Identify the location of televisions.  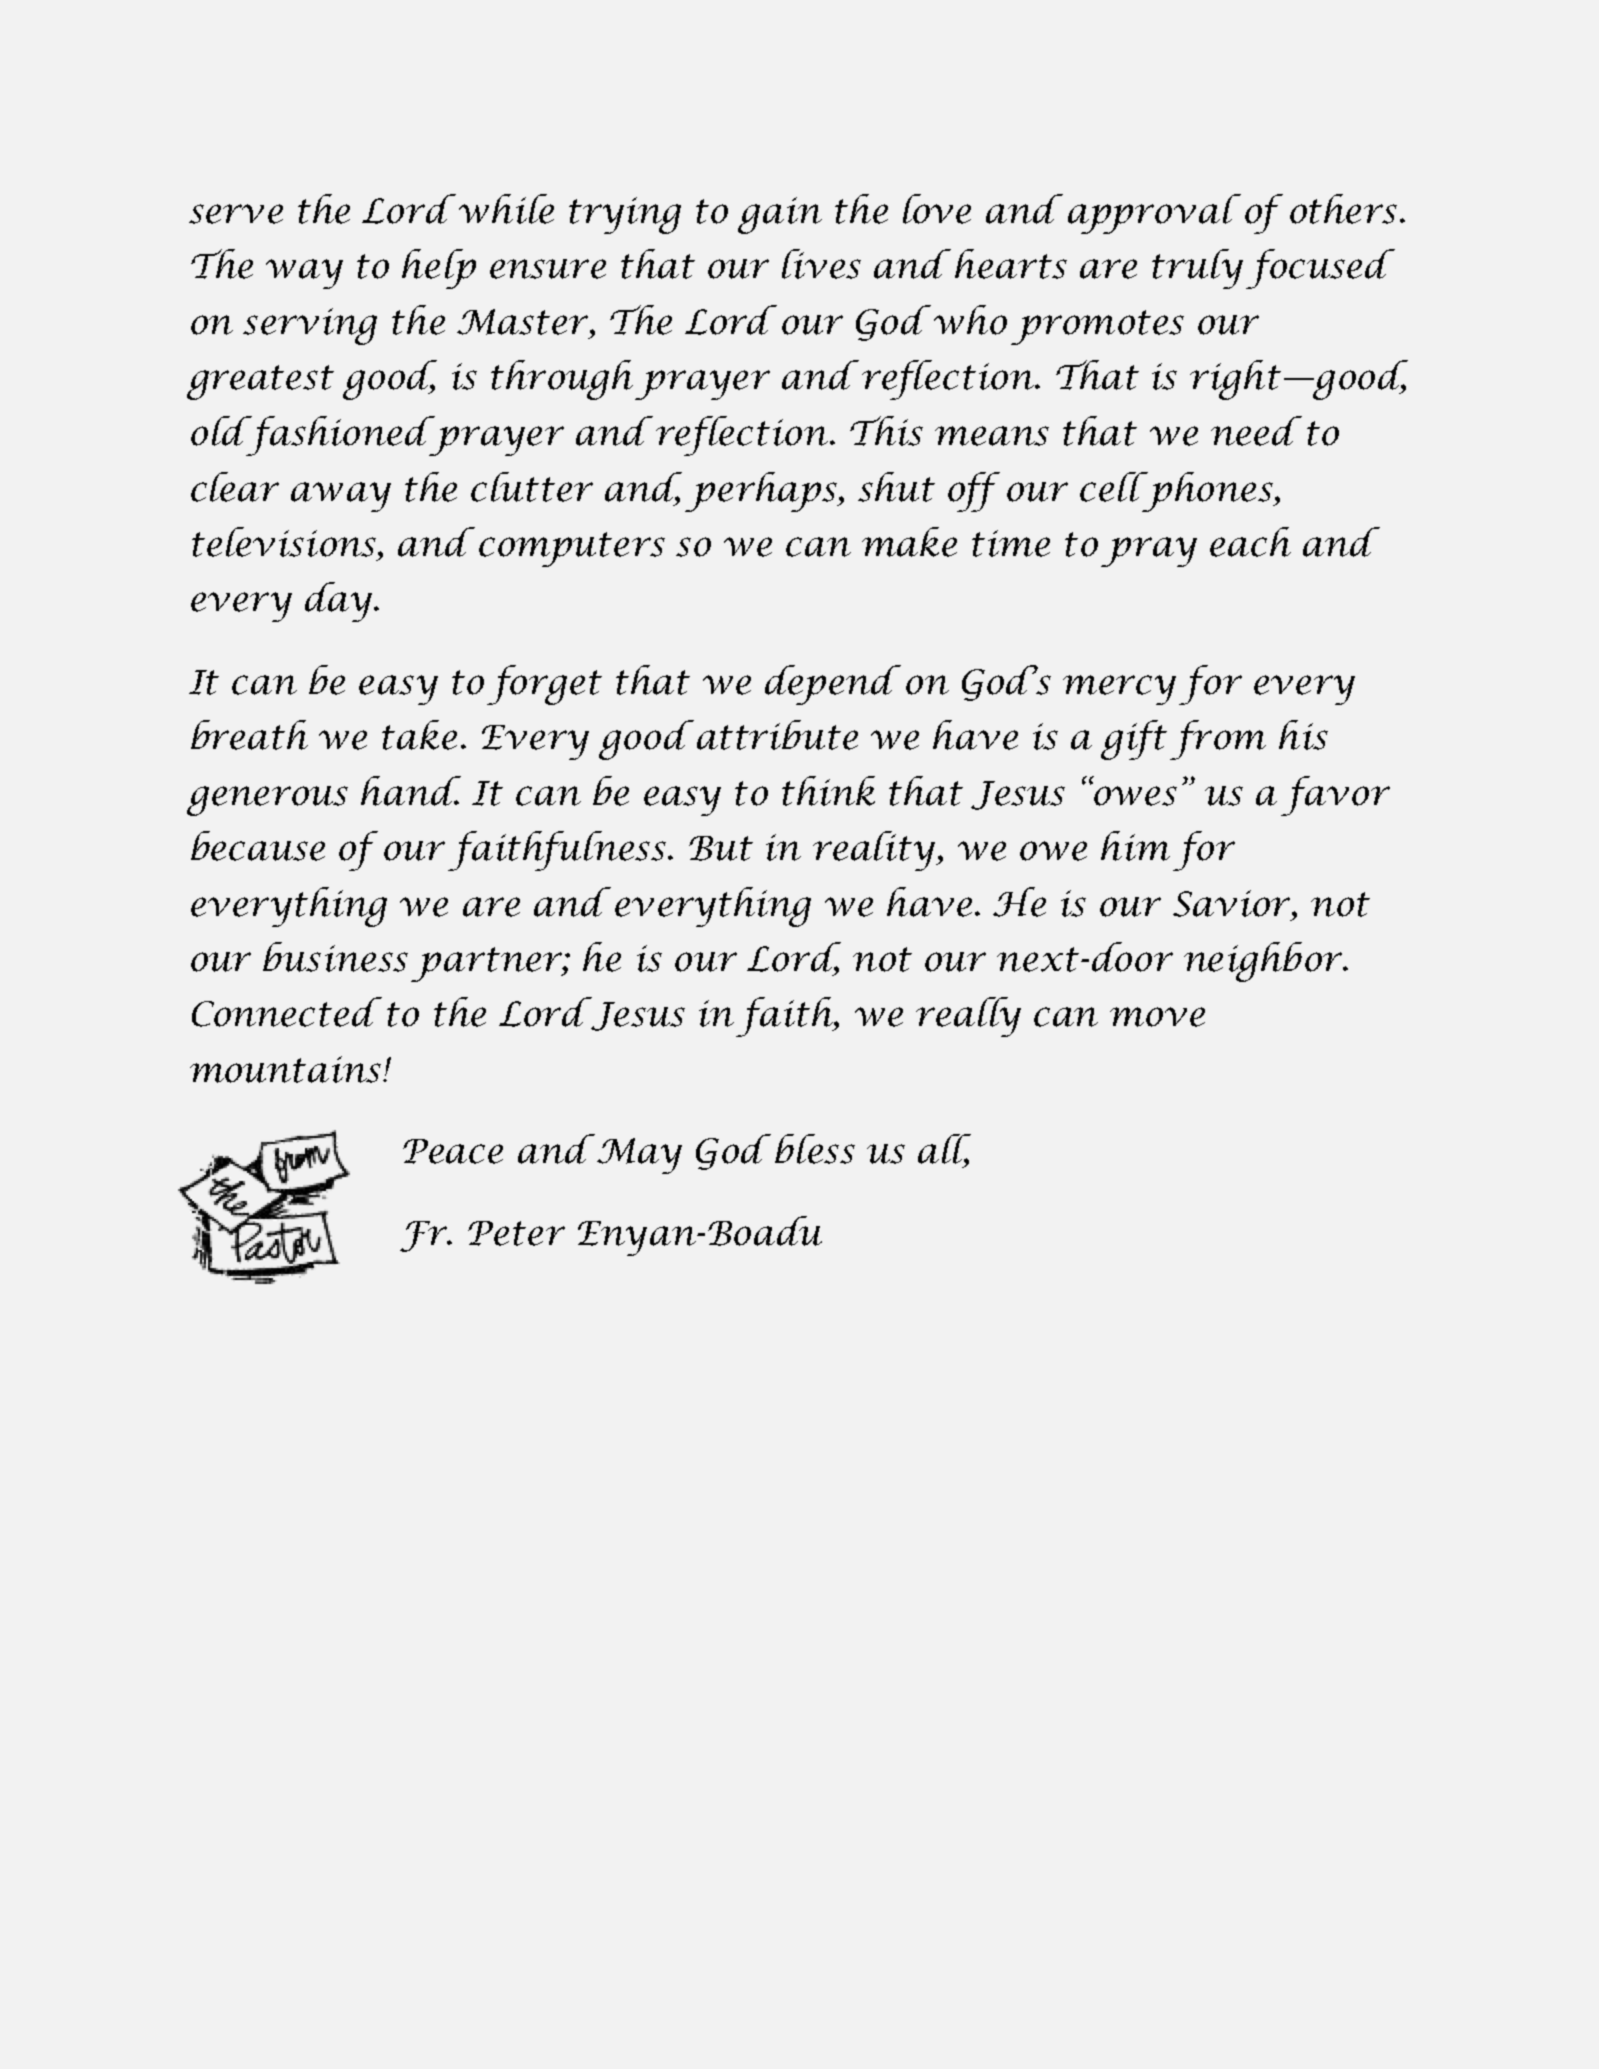
(285, 542).
